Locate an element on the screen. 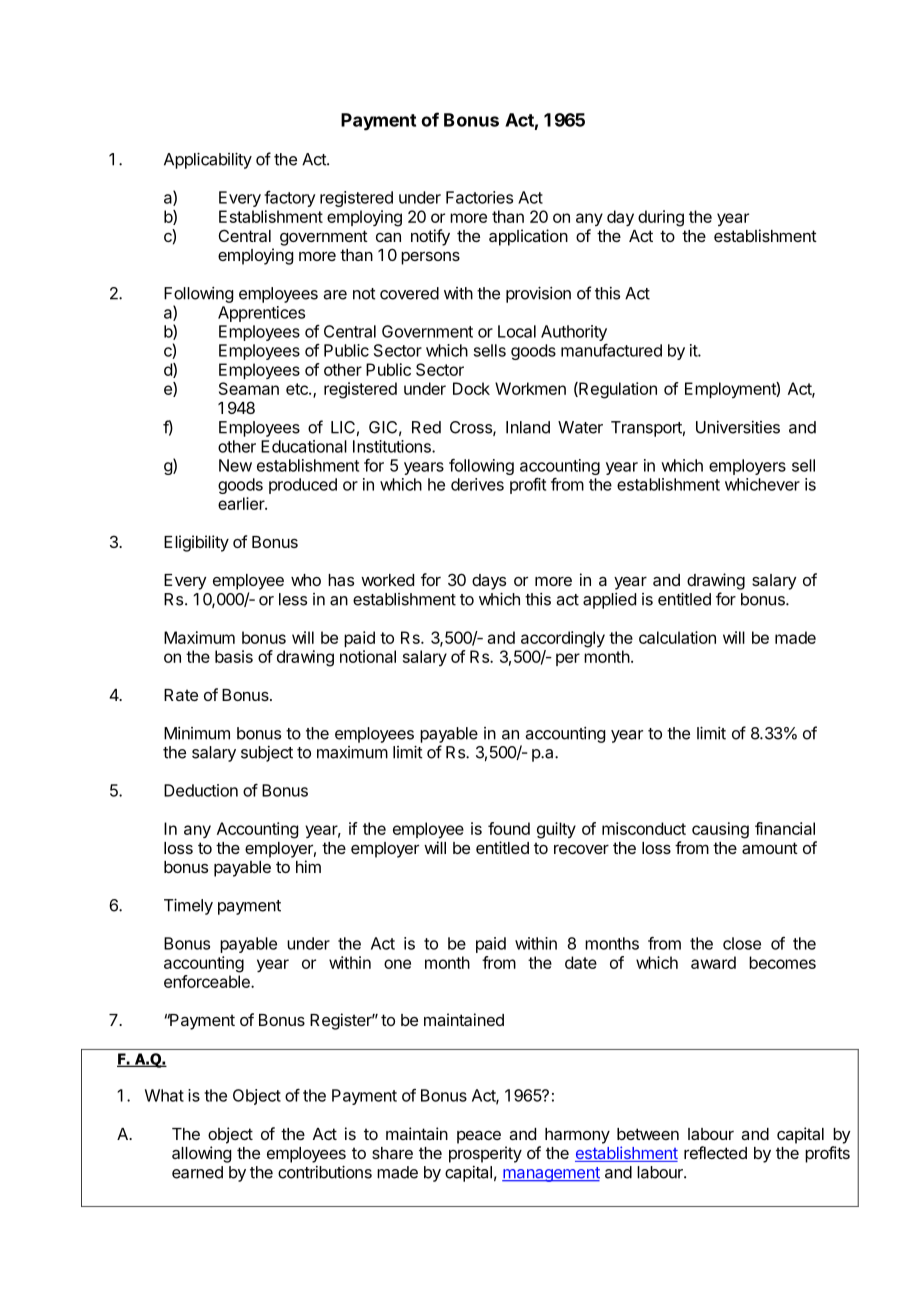 The image size is (924, 1308). causing is located at coordinates (720, 830).
